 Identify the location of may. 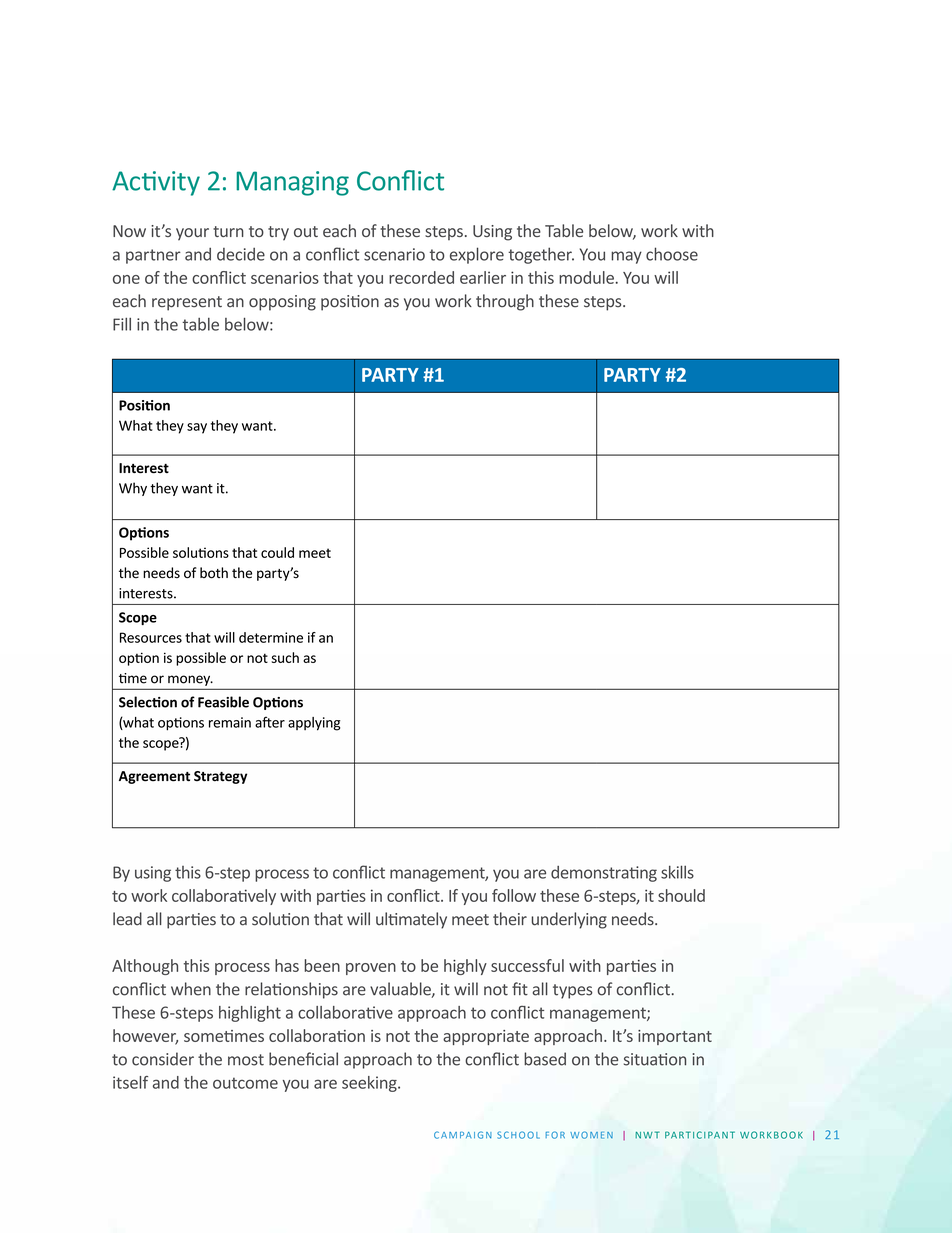
(626, 257).
